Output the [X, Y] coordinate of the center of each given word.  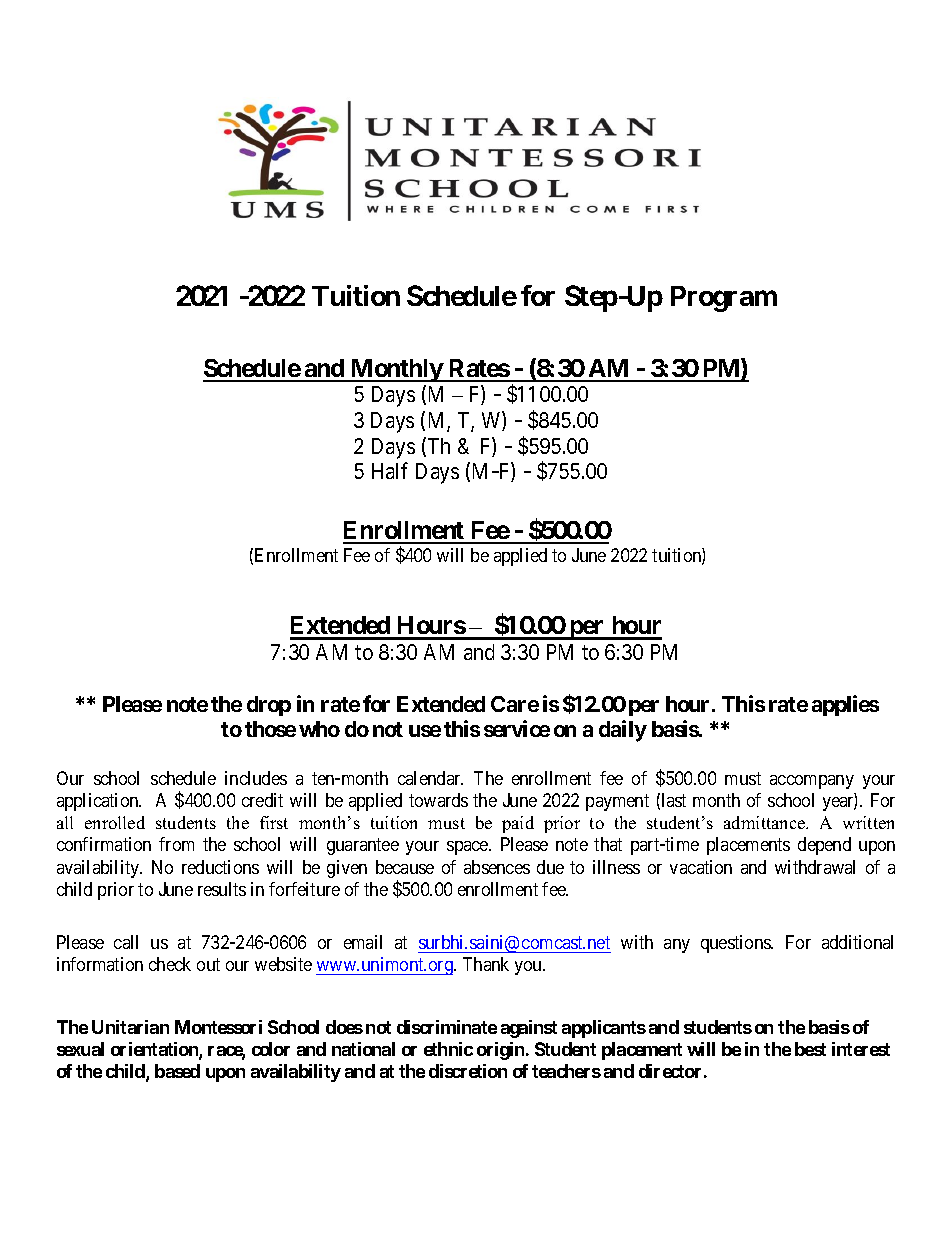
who [319, 729]
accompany [812, 782]
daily [623, 731]
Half [390, 470]
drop [269, 706]
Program [724, 299]
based [177, 1071]
